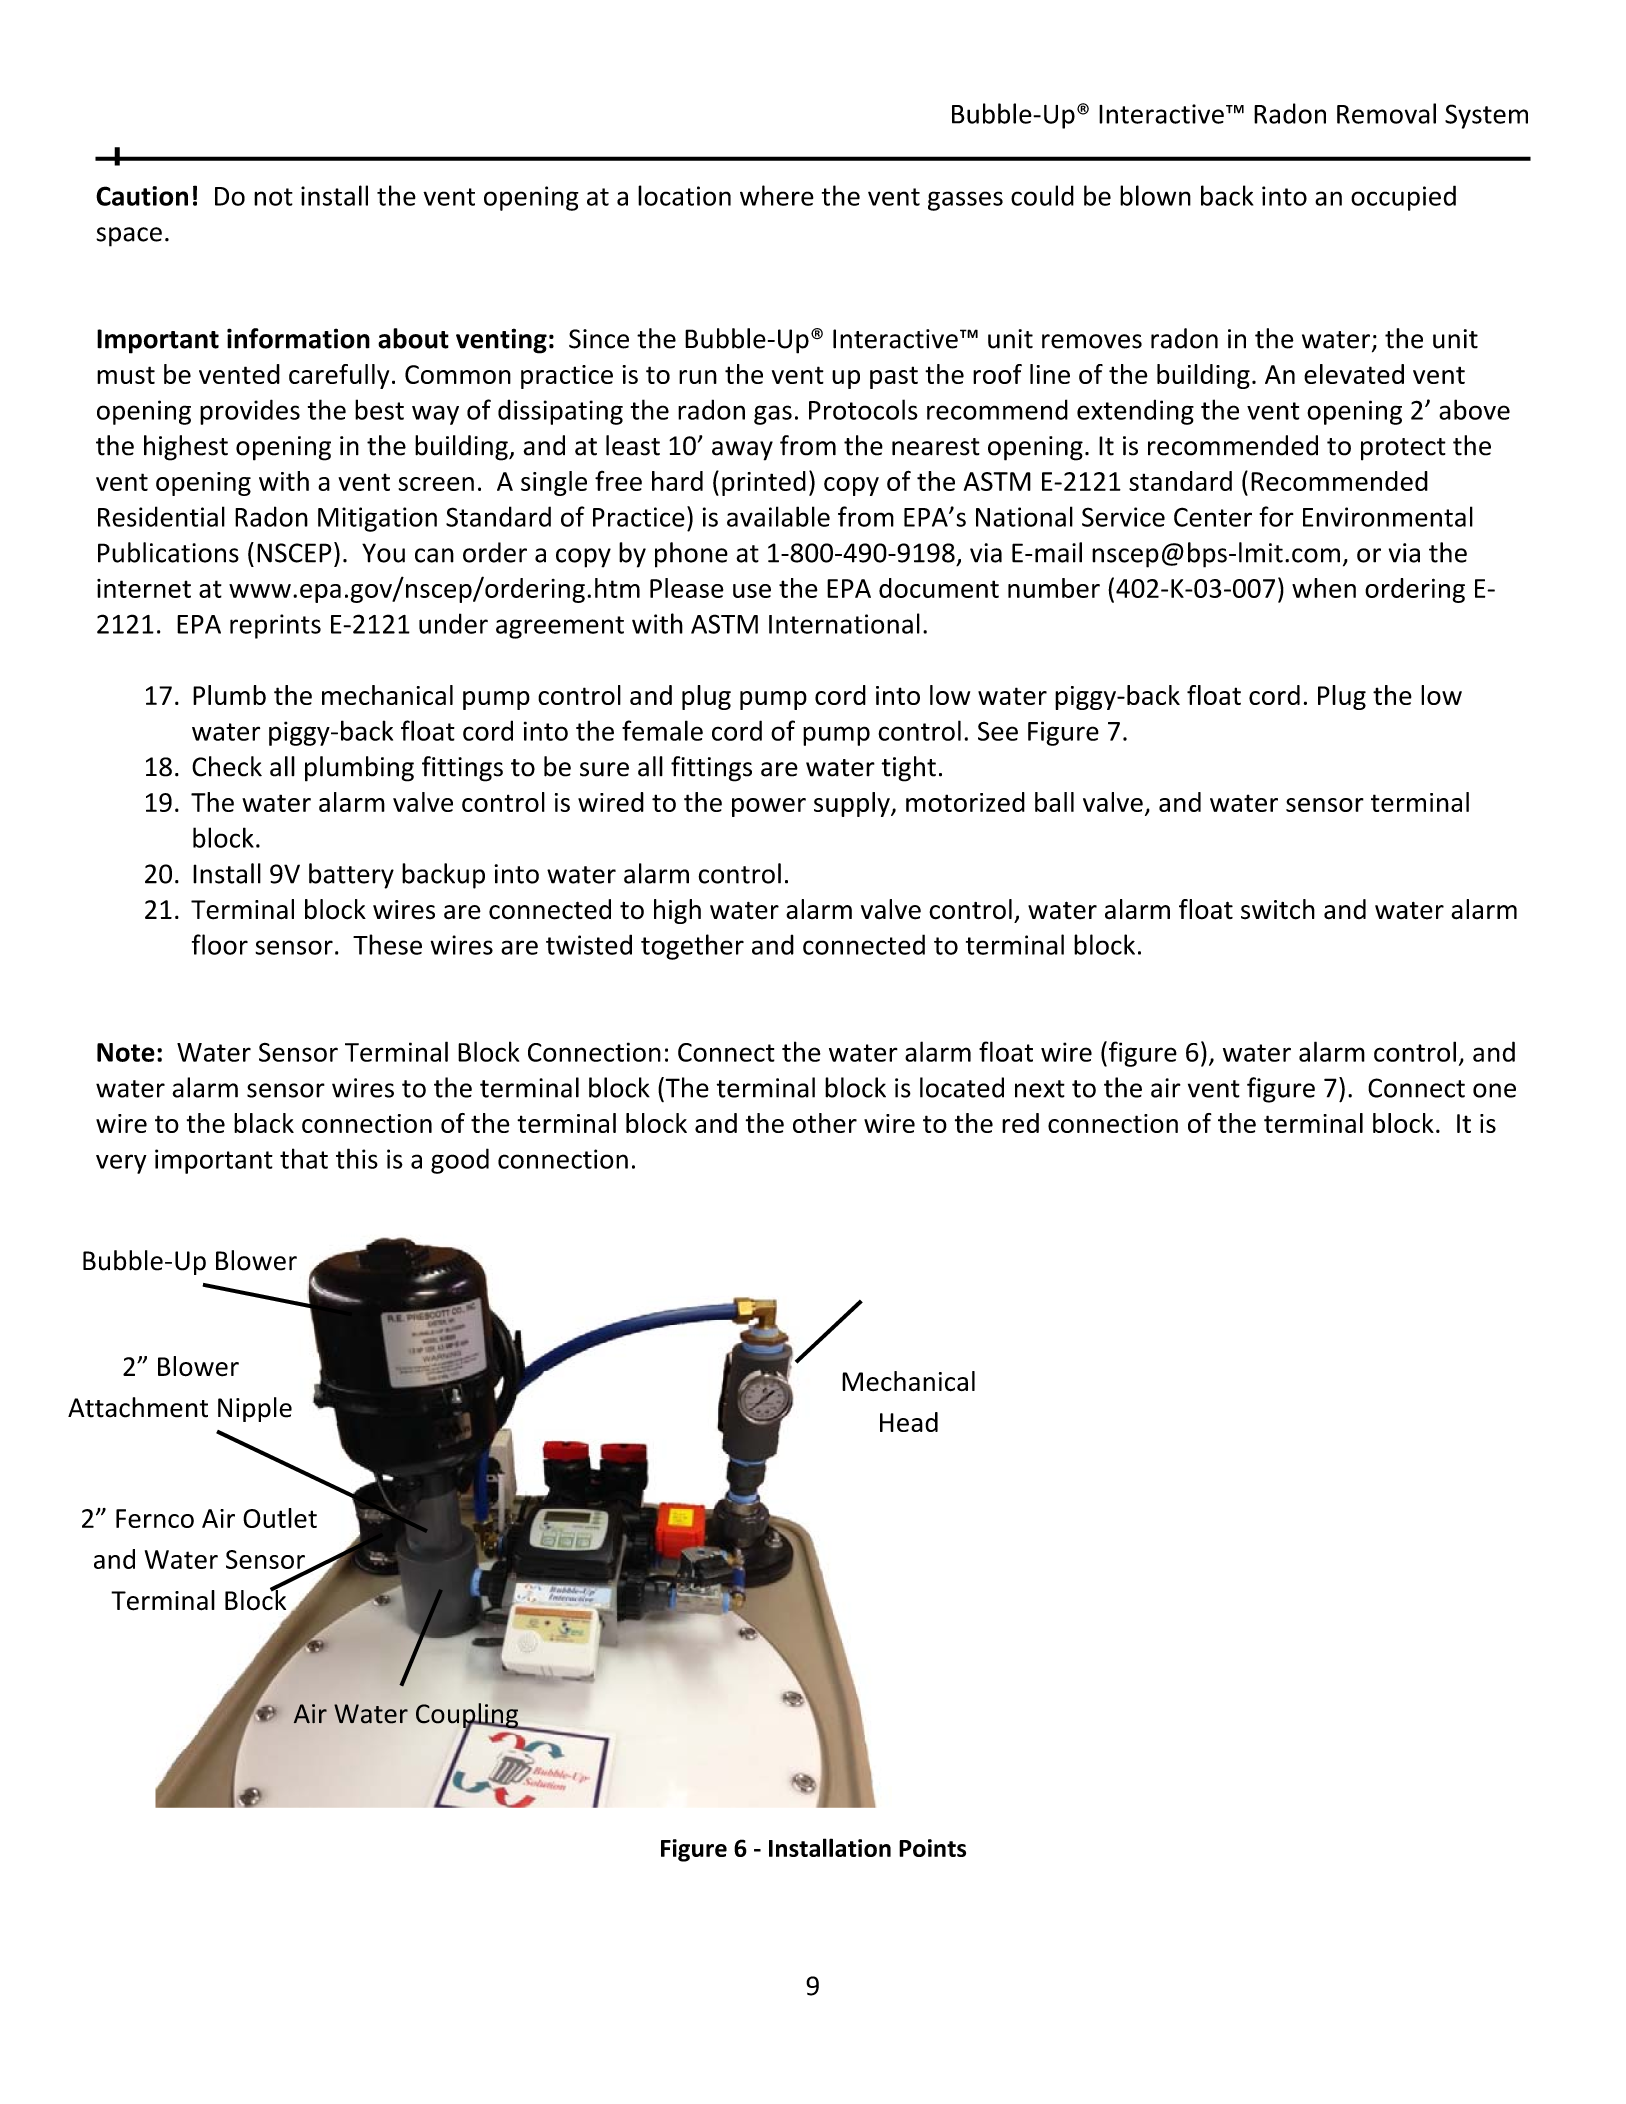  Describe the element at coordinates (909, 1422) in the screenshot. I see `Head` at that location.
